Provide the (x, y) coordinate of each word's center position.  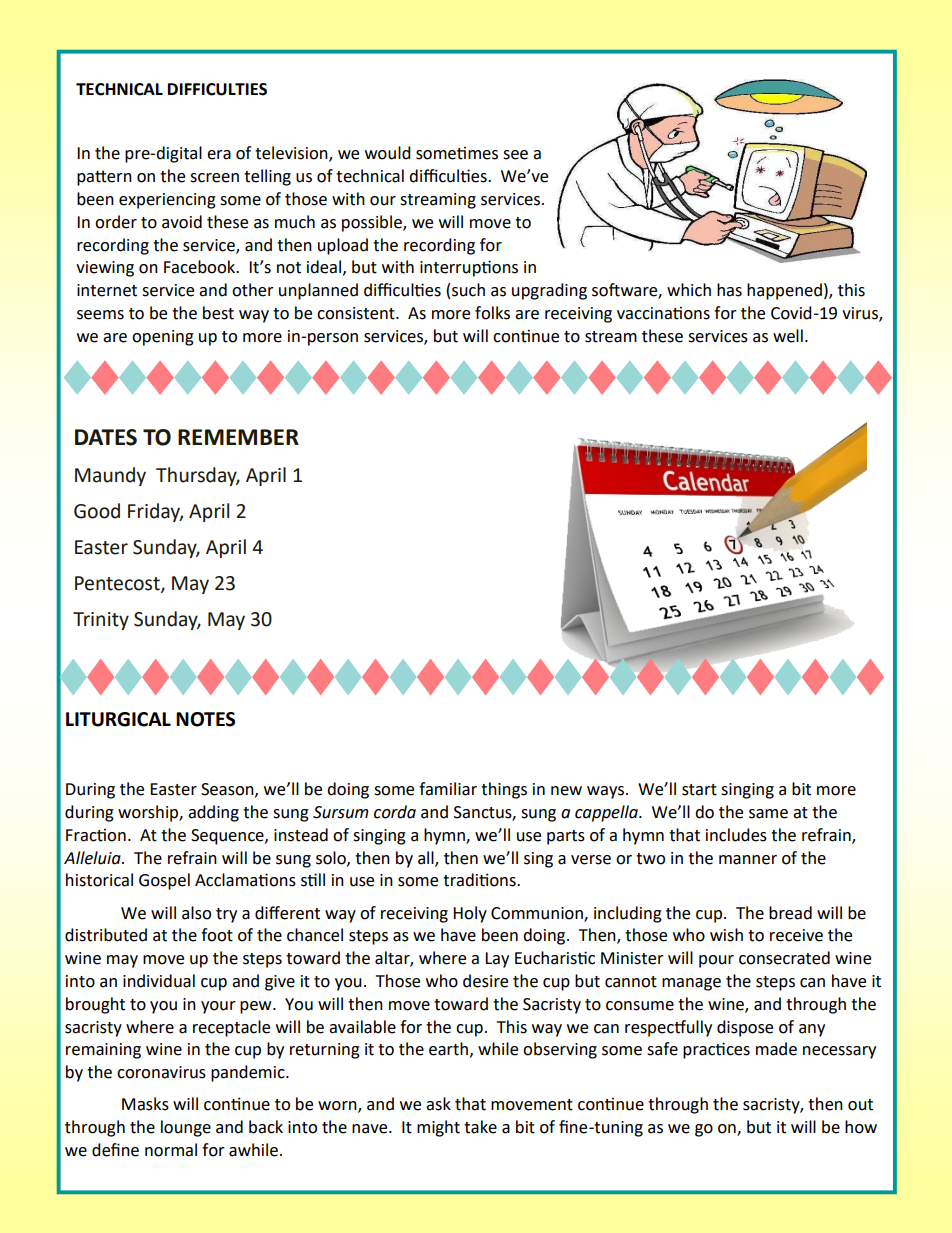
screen (214, 178)
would (388, 153)
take (480, 1127)
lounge (186, 1128)
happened (784, 291)
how (861, 1127)
